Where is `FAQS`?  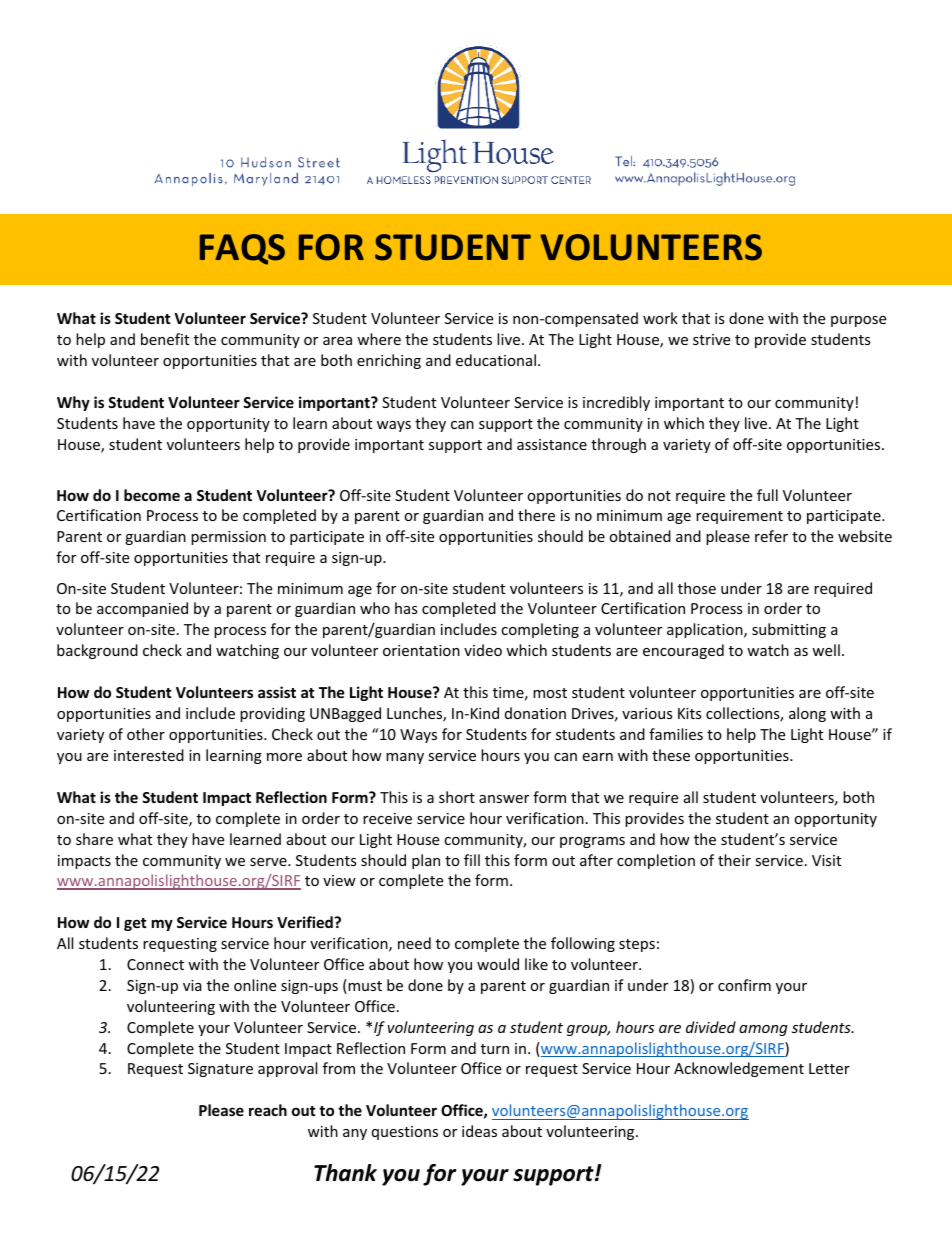 FAQS is located at coordinates (242, 249).
